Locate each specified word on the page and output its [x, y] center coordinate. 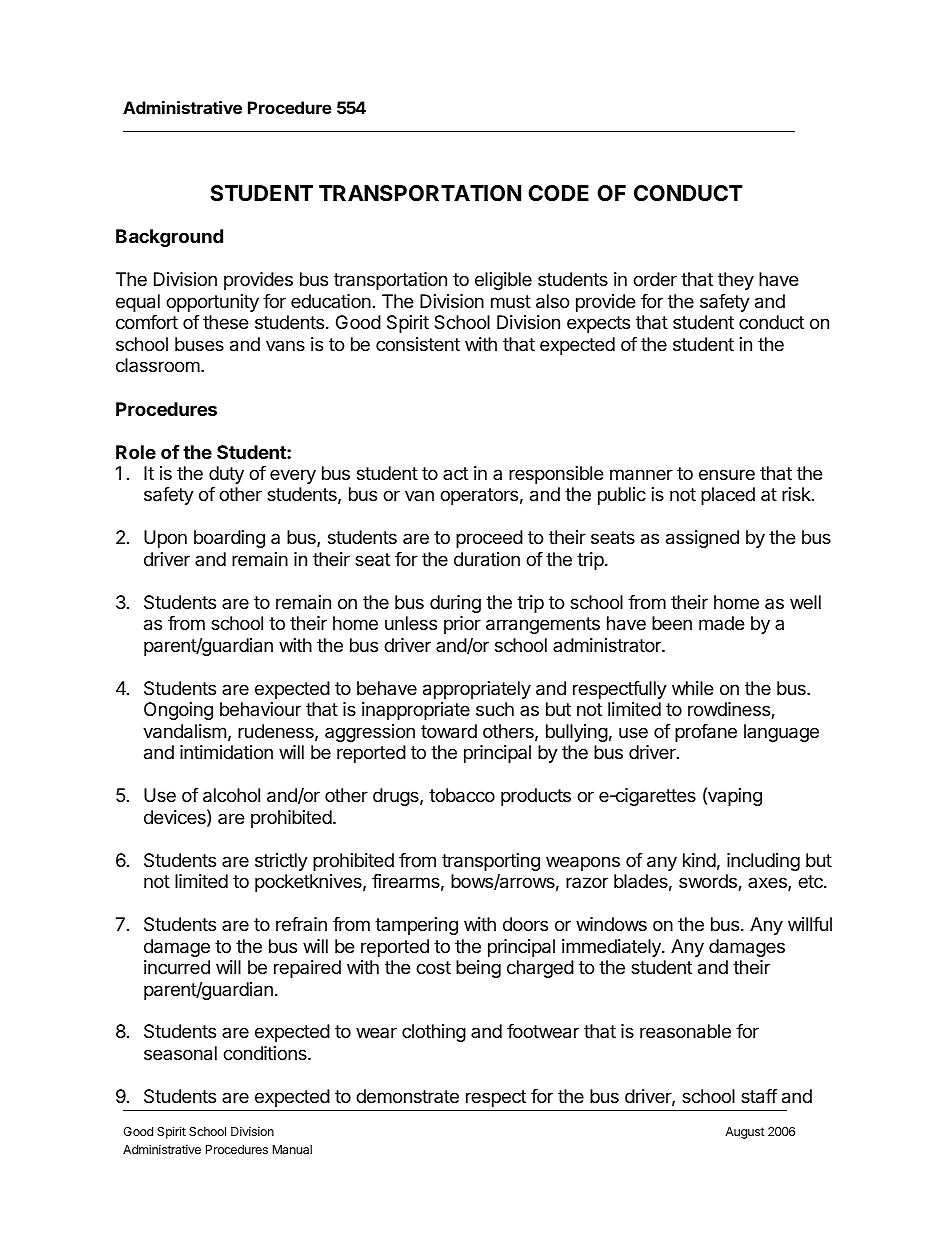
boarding [229, 539]
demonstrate [407, 1096]
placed [728, 496]
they [736, 281]
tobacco [462, 795]
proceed [489, 539]
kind [699, 860]
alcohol [231, 795]
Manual [292, 1149]
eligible [503, 281]
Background [169, 238]
